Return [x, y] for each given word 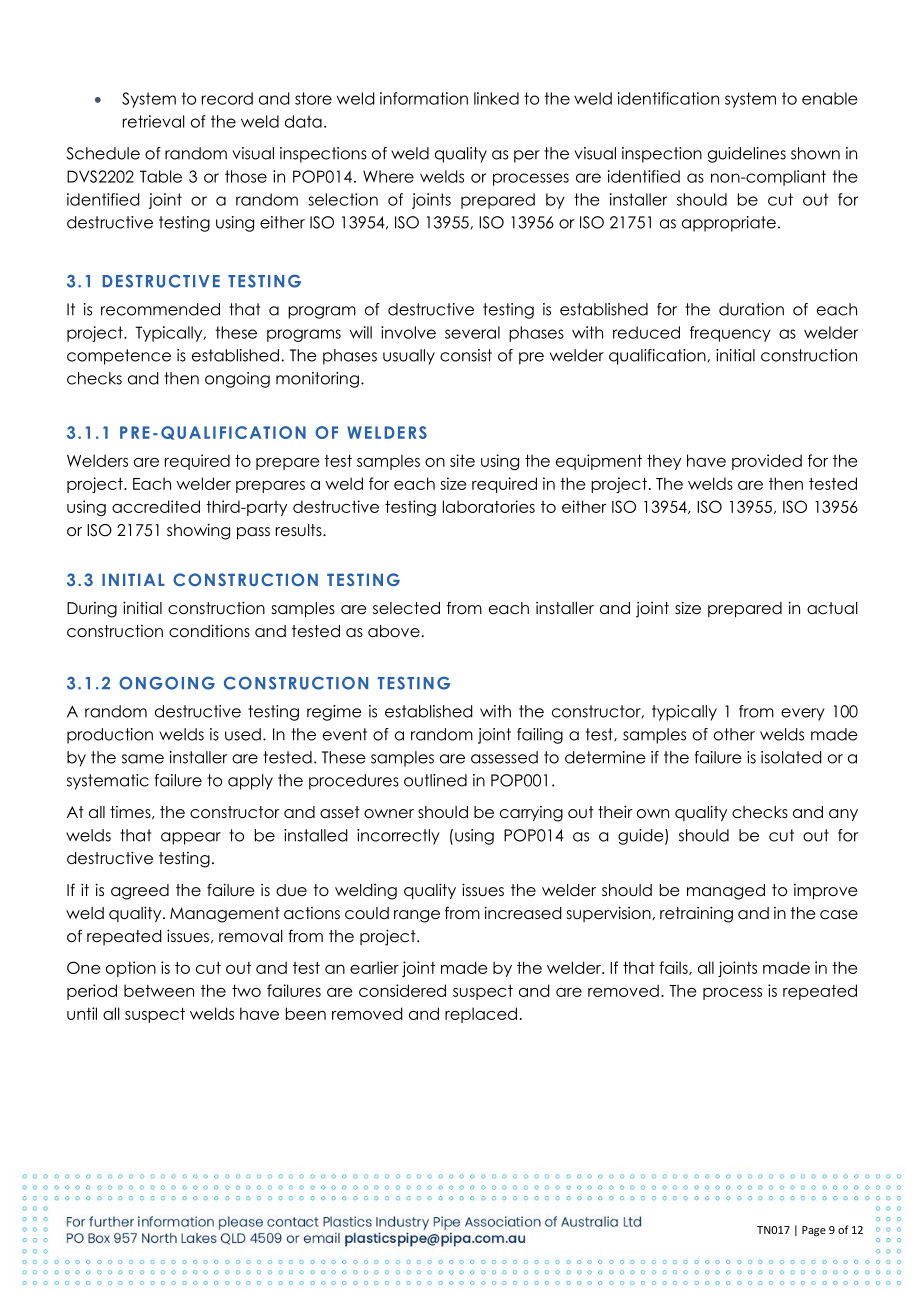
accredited [156, 506]
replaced [481, 1015]
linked [496, 98]
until [82, 1013]
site [462, 460]
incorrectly [398, 837]
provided [767, 462]
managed [726, 892]
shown [815, 153]
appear [191, 838]
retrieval [154, 121]
